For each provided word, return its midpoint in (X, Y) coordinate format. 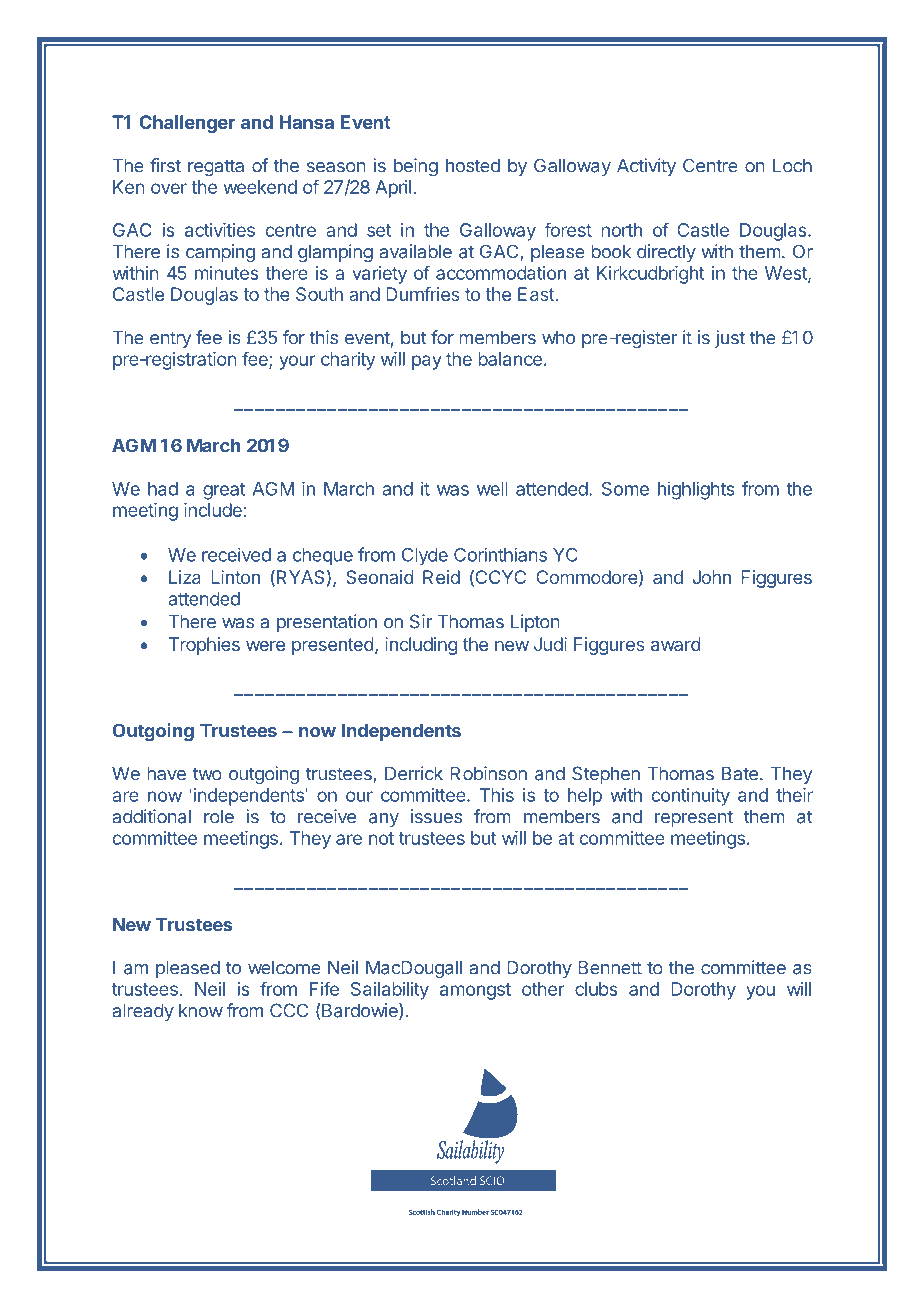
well (492, 489)
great (224, 491)
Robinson (488, 773)
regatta (216, 167)
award (675, 644)
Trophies (204, 646)
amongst (475, 991)
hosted (473, 165)
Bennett (610, 967)
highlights (696, 490)
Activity (646, 167)
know (201, 1010)
